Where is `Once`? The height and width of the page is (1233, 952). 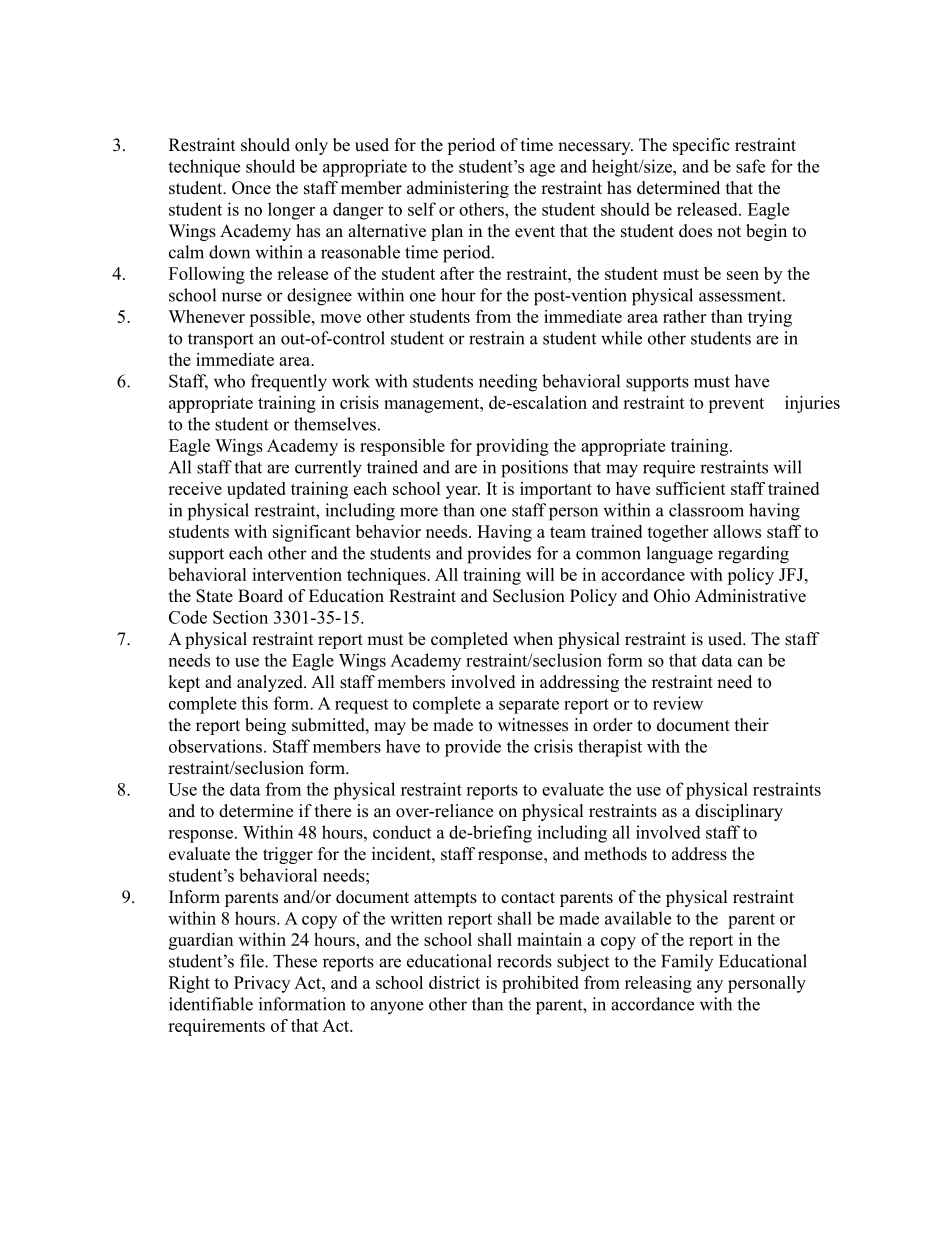
Once is located at coordinates (251, 188).
